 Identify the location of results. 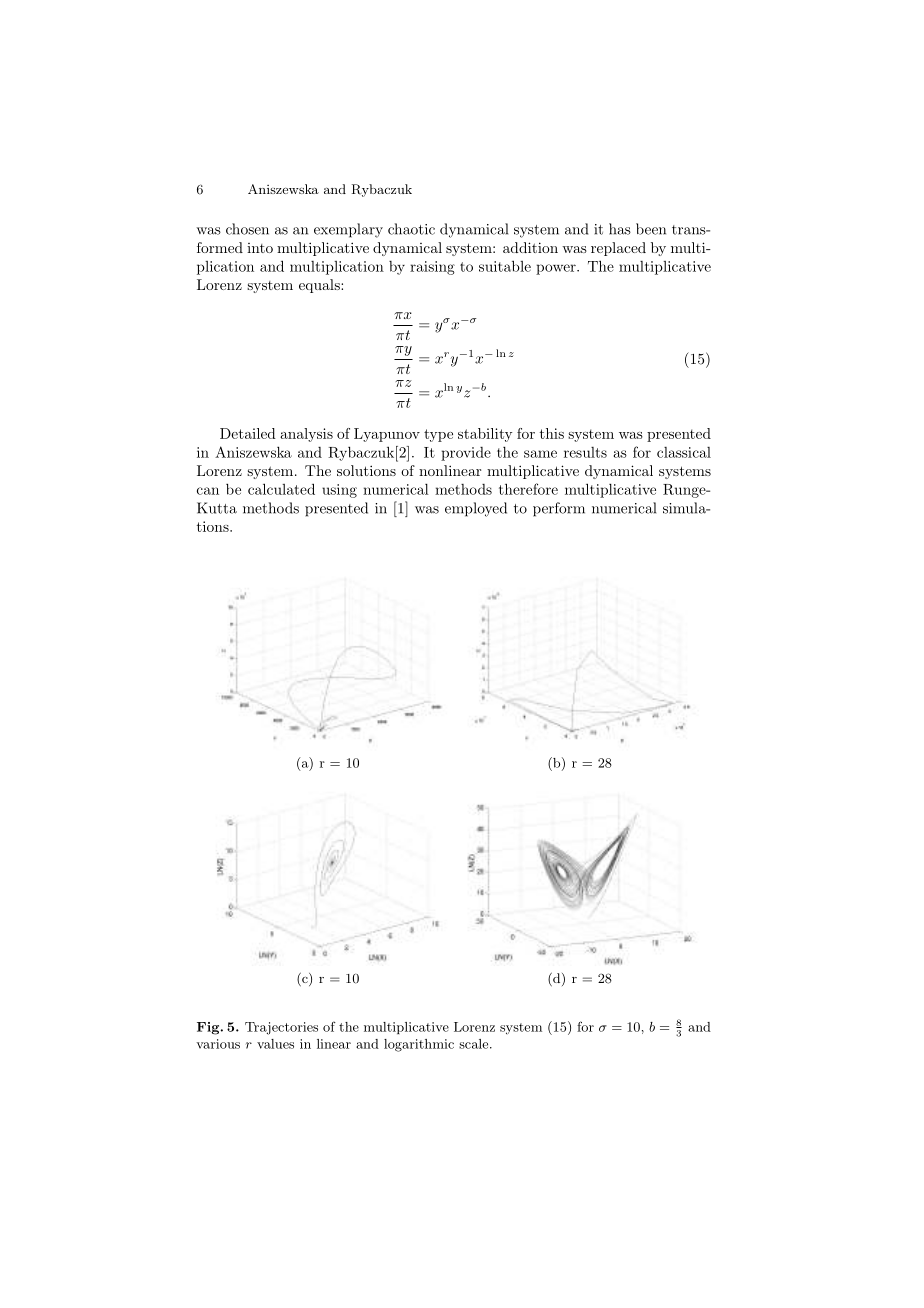
(585, 452).
